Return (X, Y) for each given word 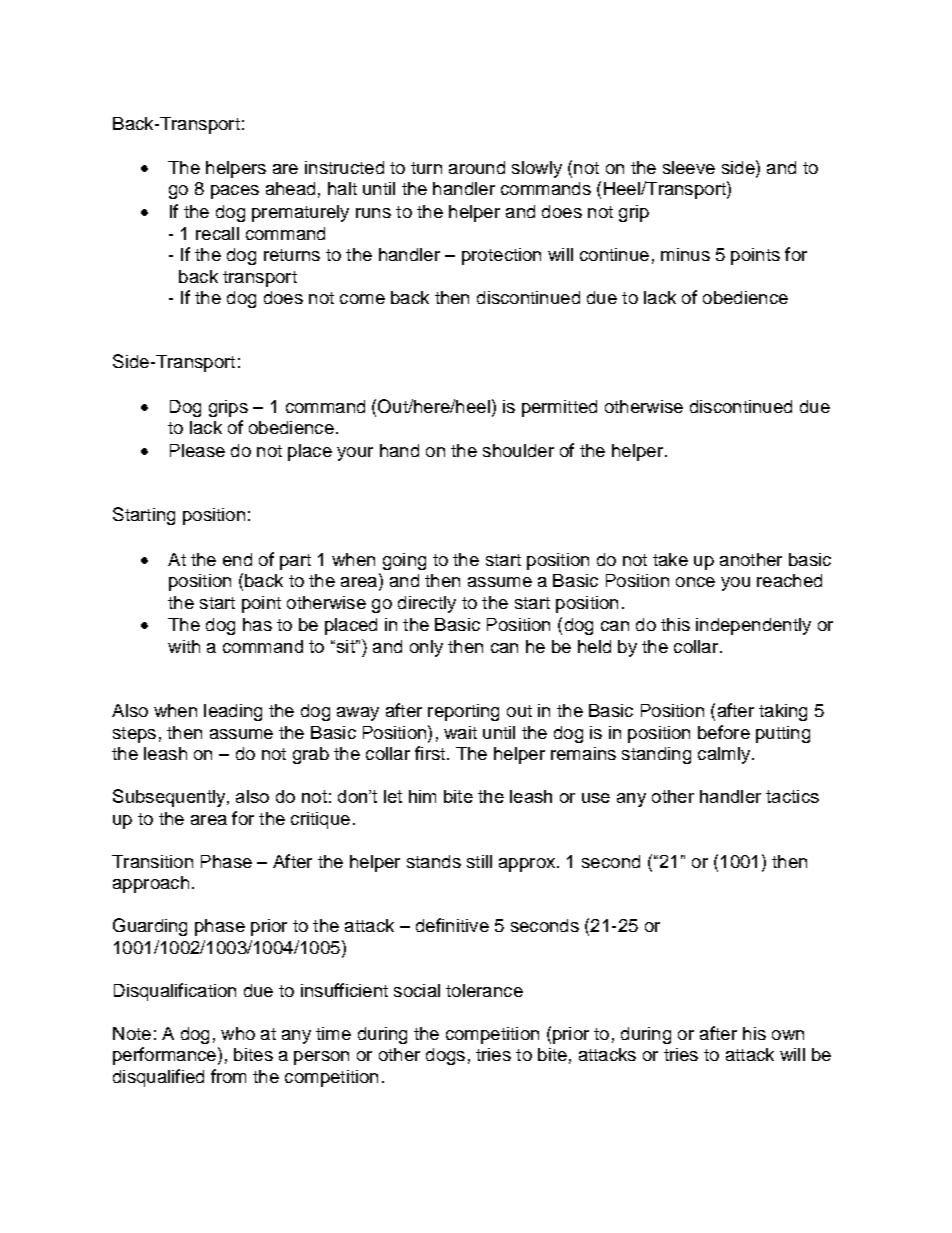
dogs (445, 1056)
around (477, 167)
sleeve (689, 167)
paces (235, 192)
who (238, 1033)
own (788, 1035)
